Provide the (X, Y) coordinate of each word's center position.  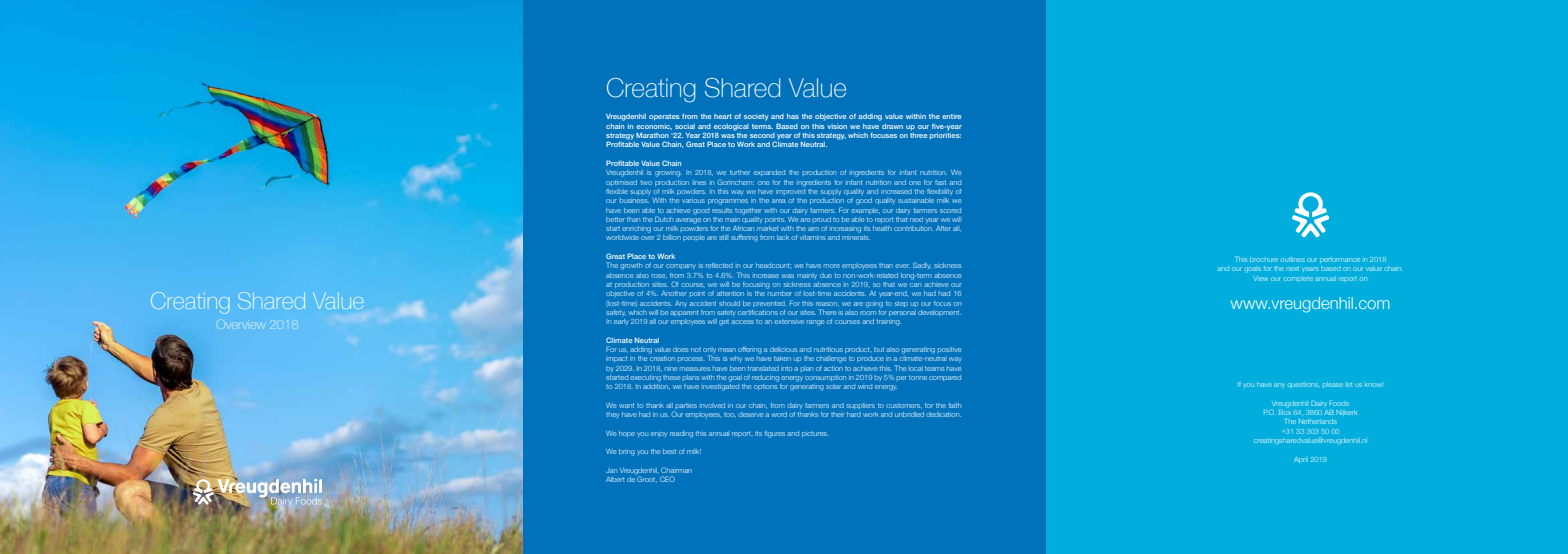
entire (951, 116)
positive (949, 349)
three (918, 135)
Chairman (676, 470)
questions (1304, 385)
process (690, 359)
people (694, 238)
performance (1340, 260)
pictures (814, 434)
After (943, 228)
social (685, 126)
